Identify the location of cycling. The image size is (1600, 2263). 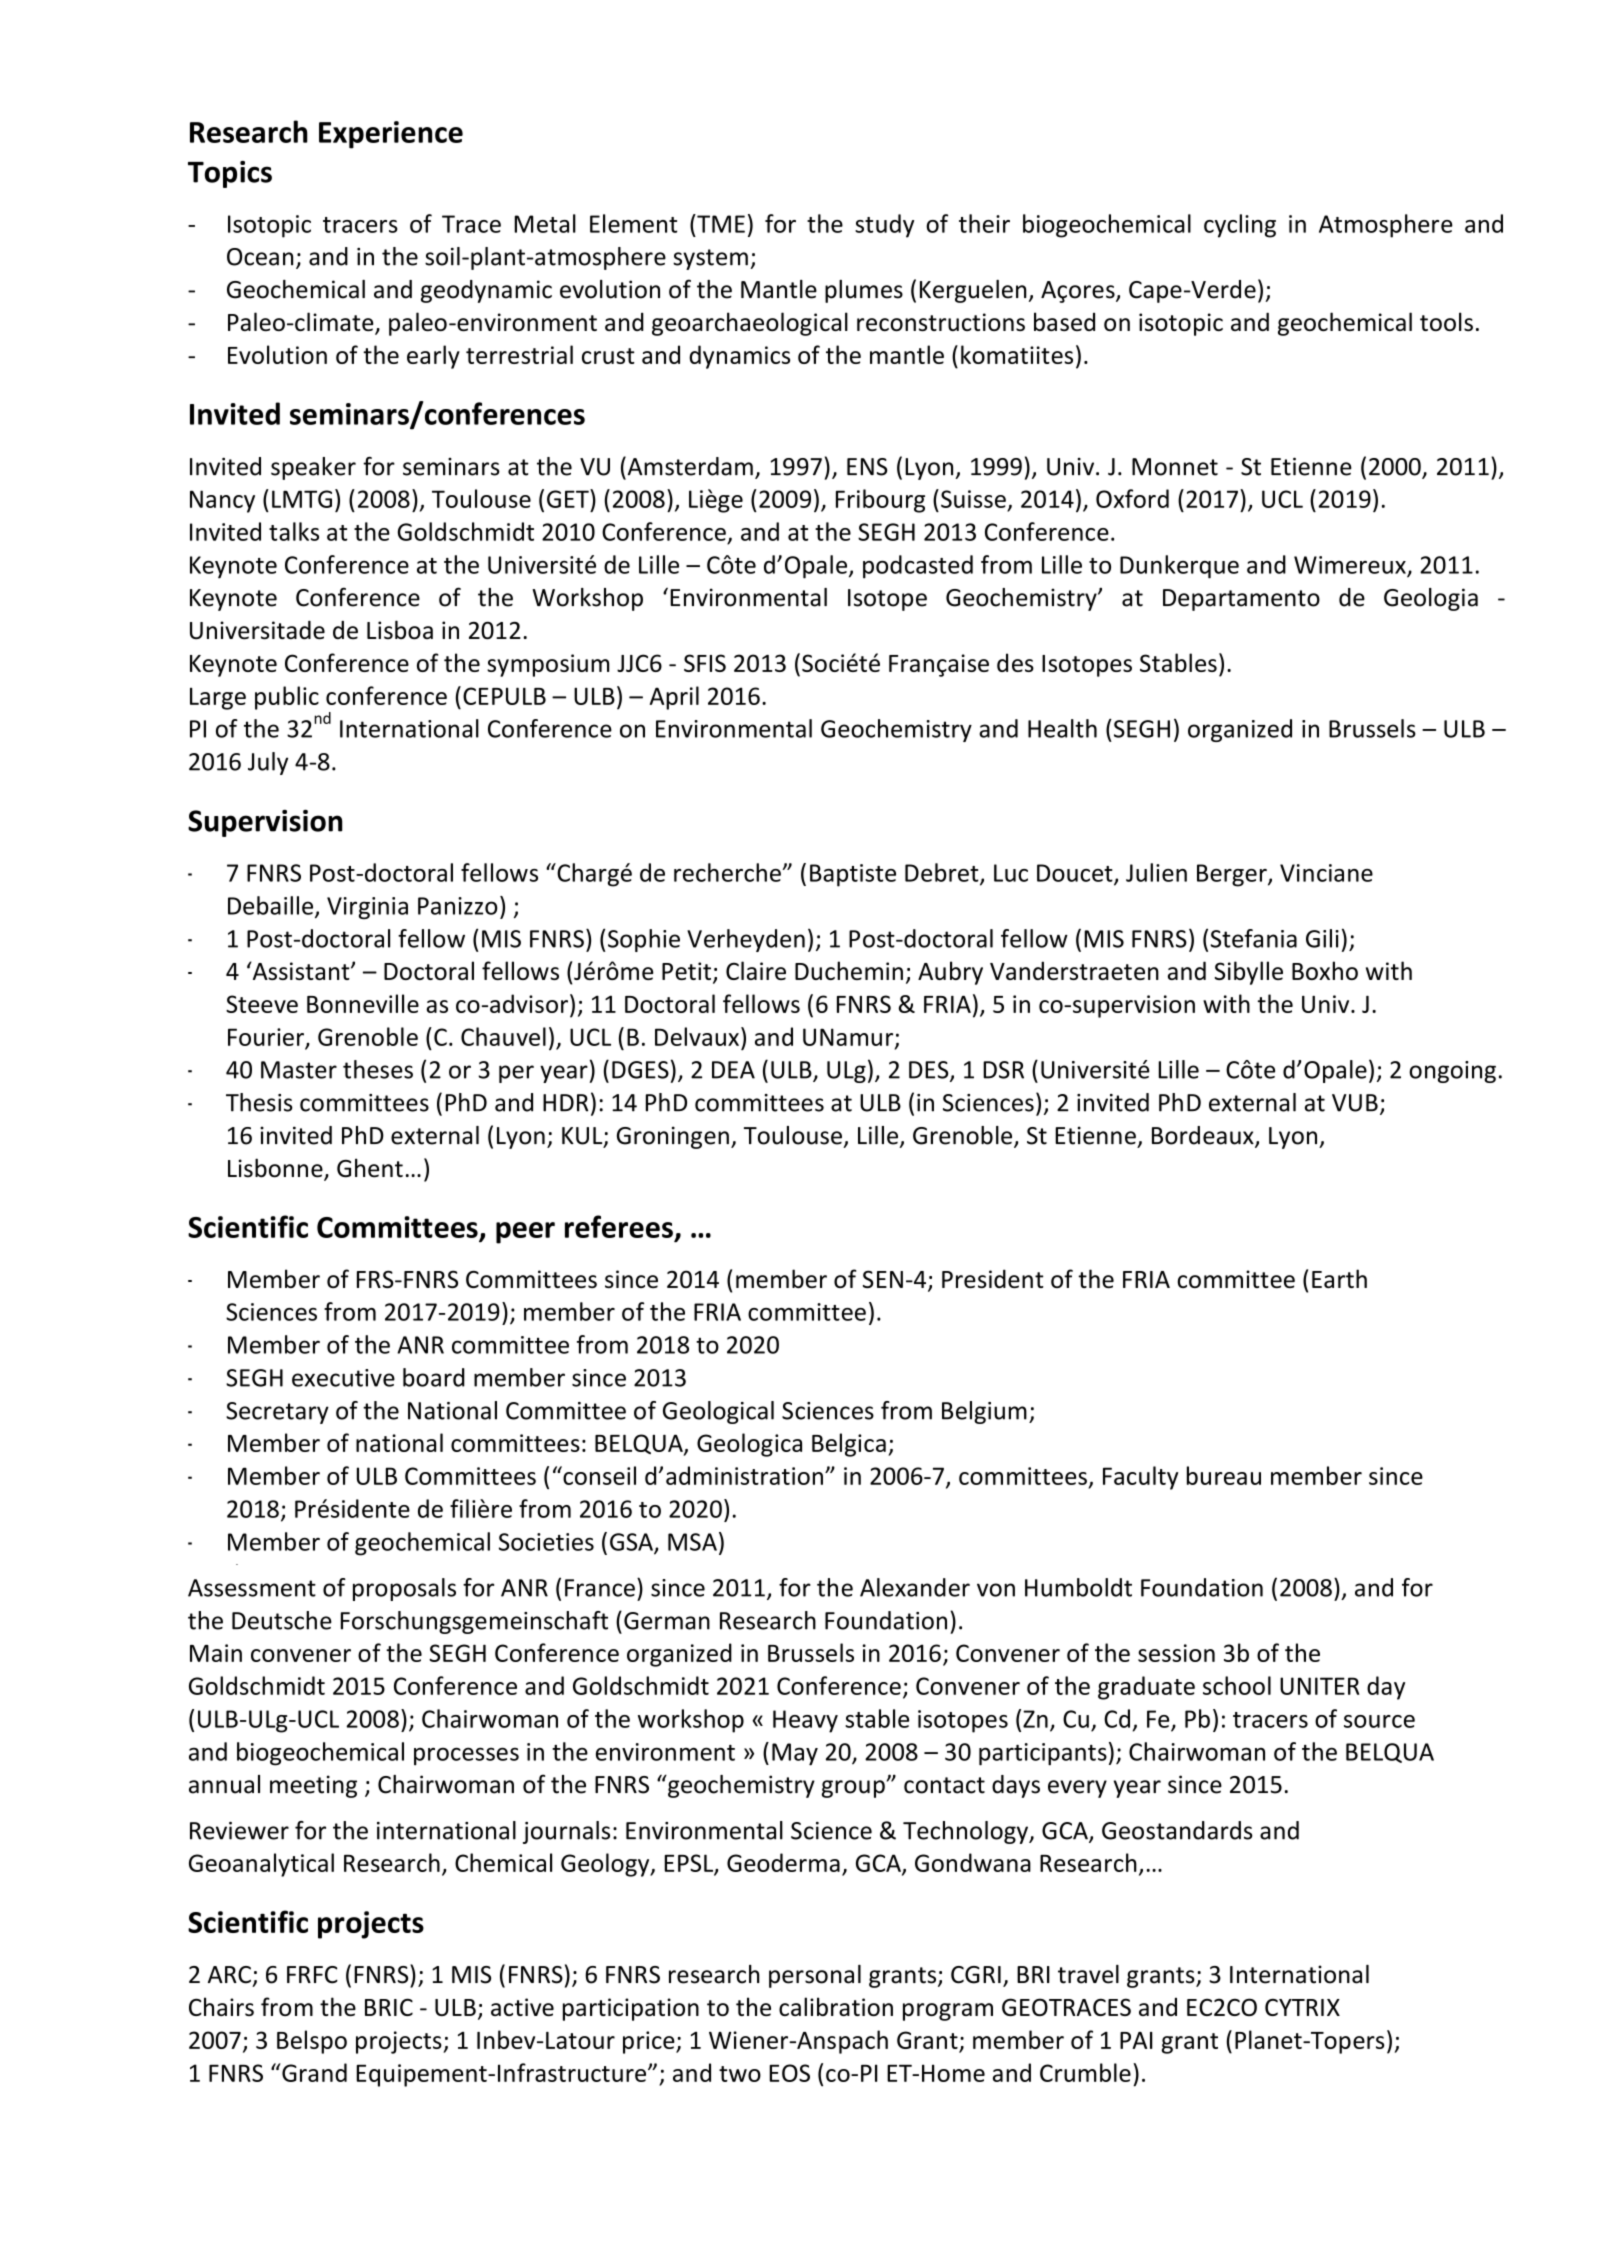
(1240, 226).
